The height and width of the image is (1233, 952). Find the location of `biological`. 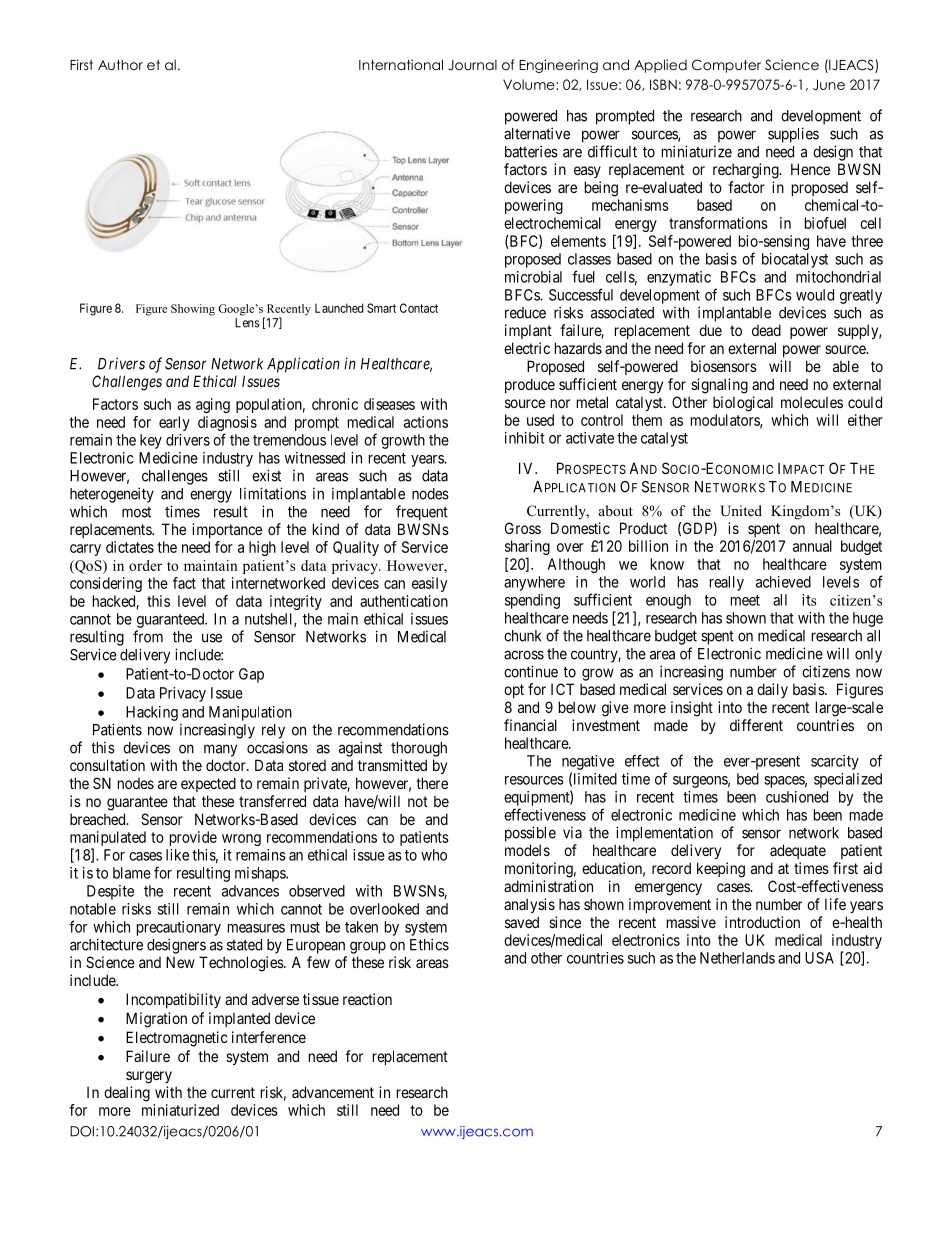

biological is located at coordinates (743, 404).
